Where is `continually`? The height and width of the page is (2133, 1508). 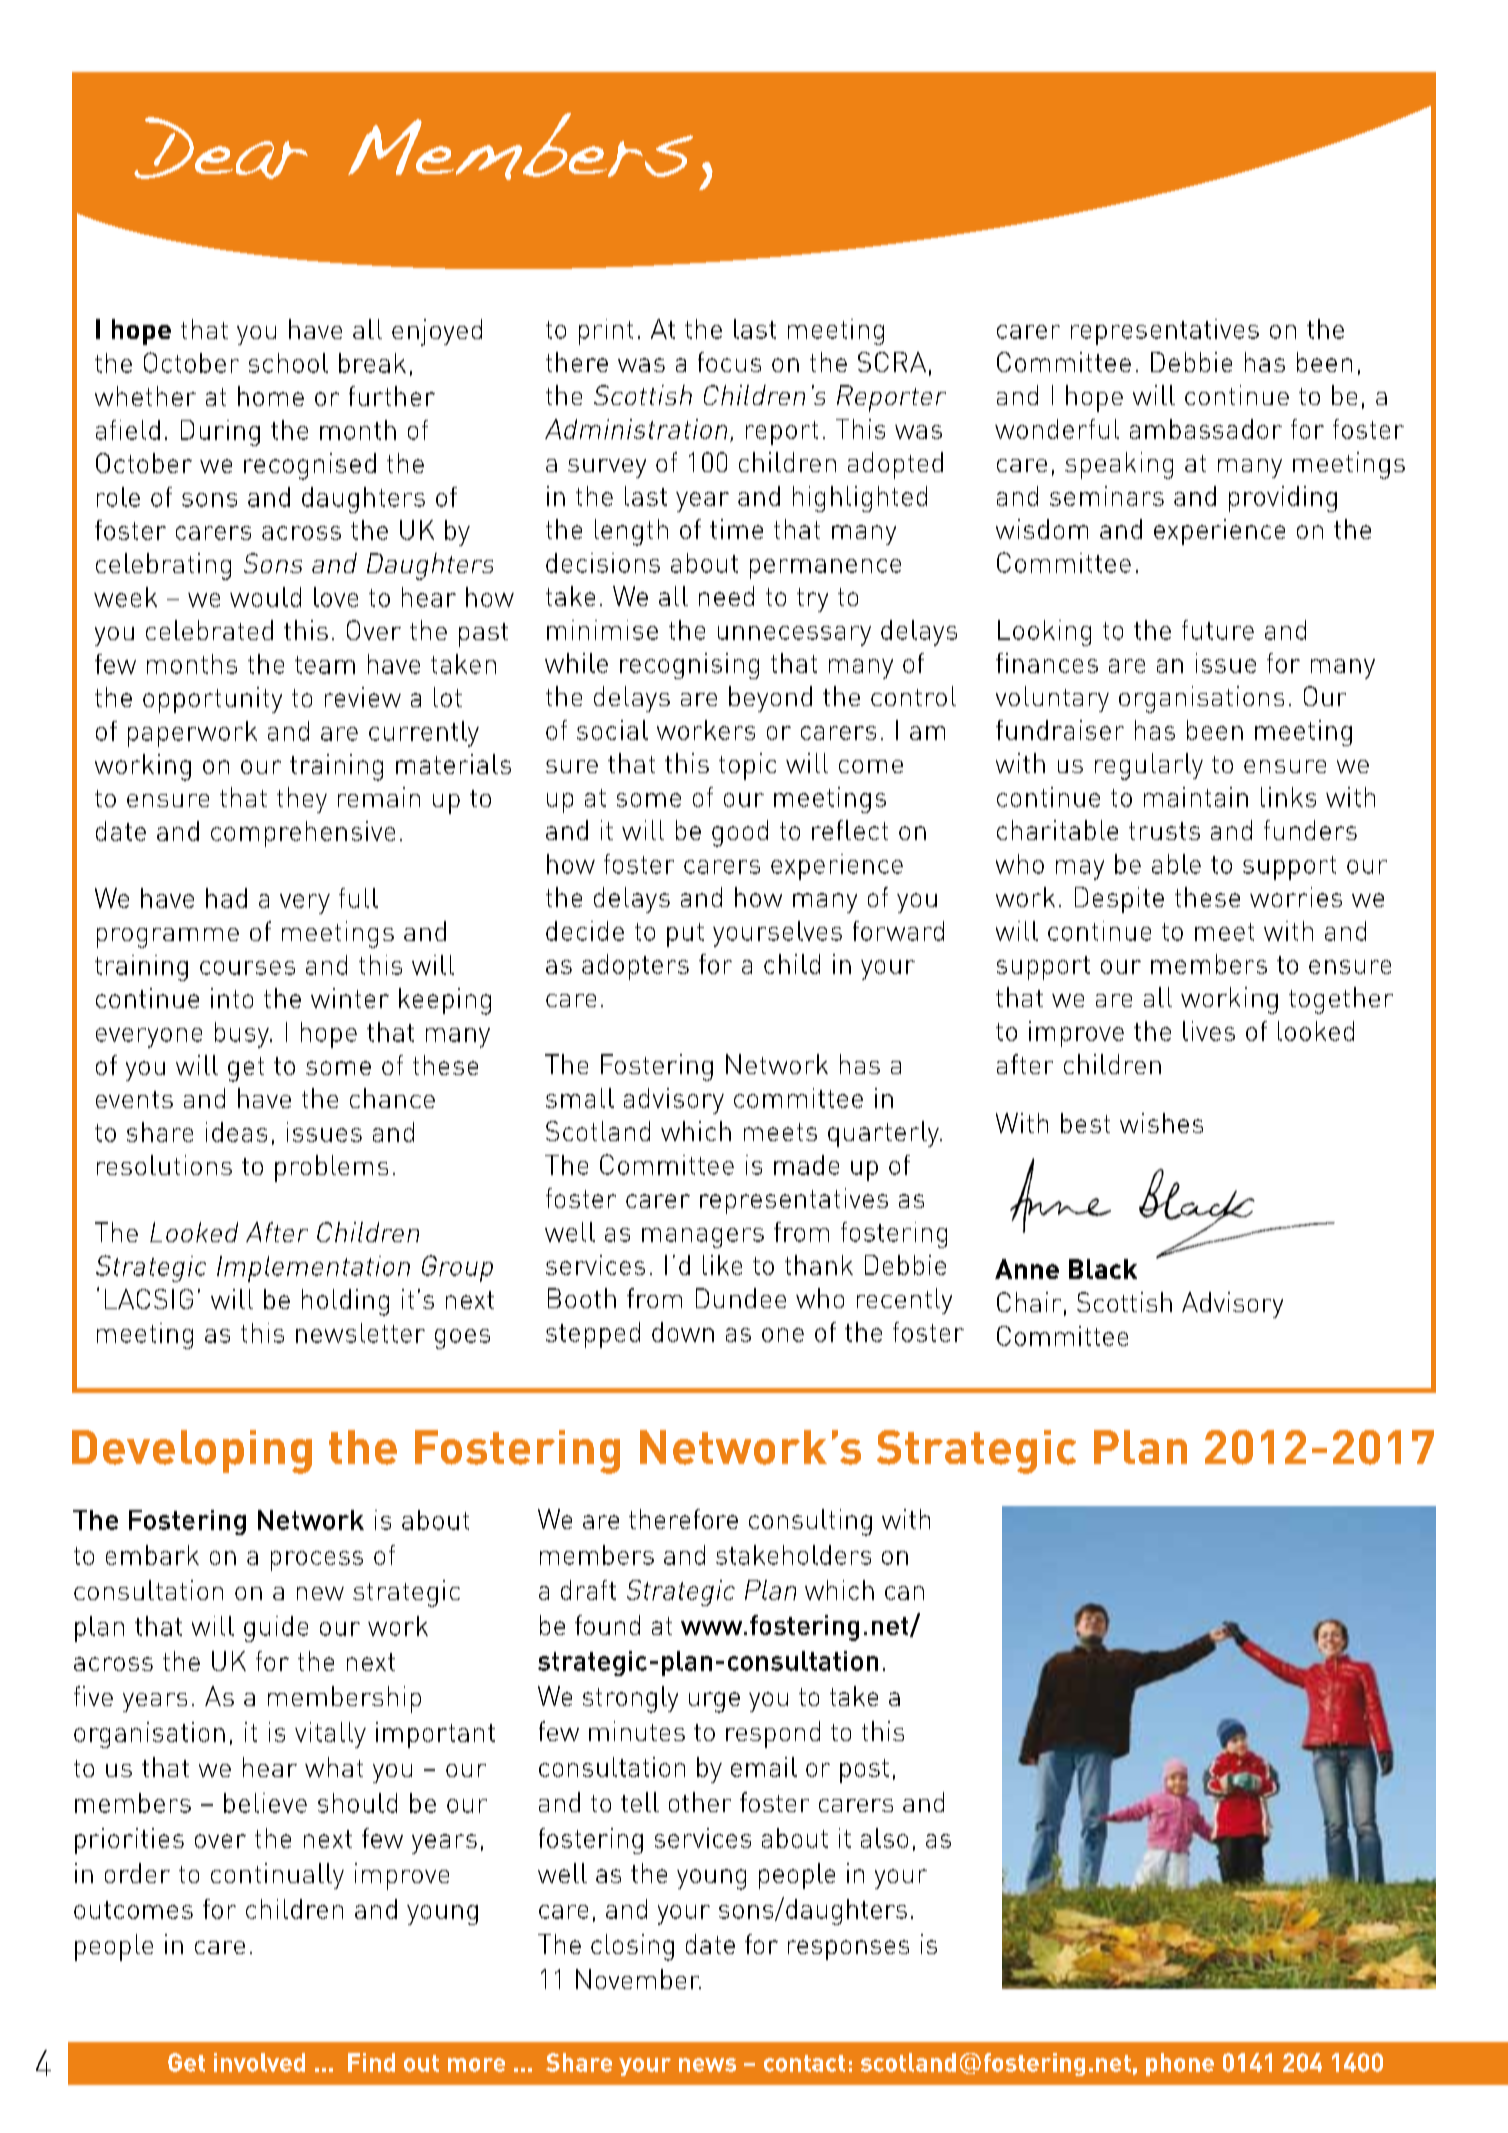 continually is located at coordinates (277, 1876).
